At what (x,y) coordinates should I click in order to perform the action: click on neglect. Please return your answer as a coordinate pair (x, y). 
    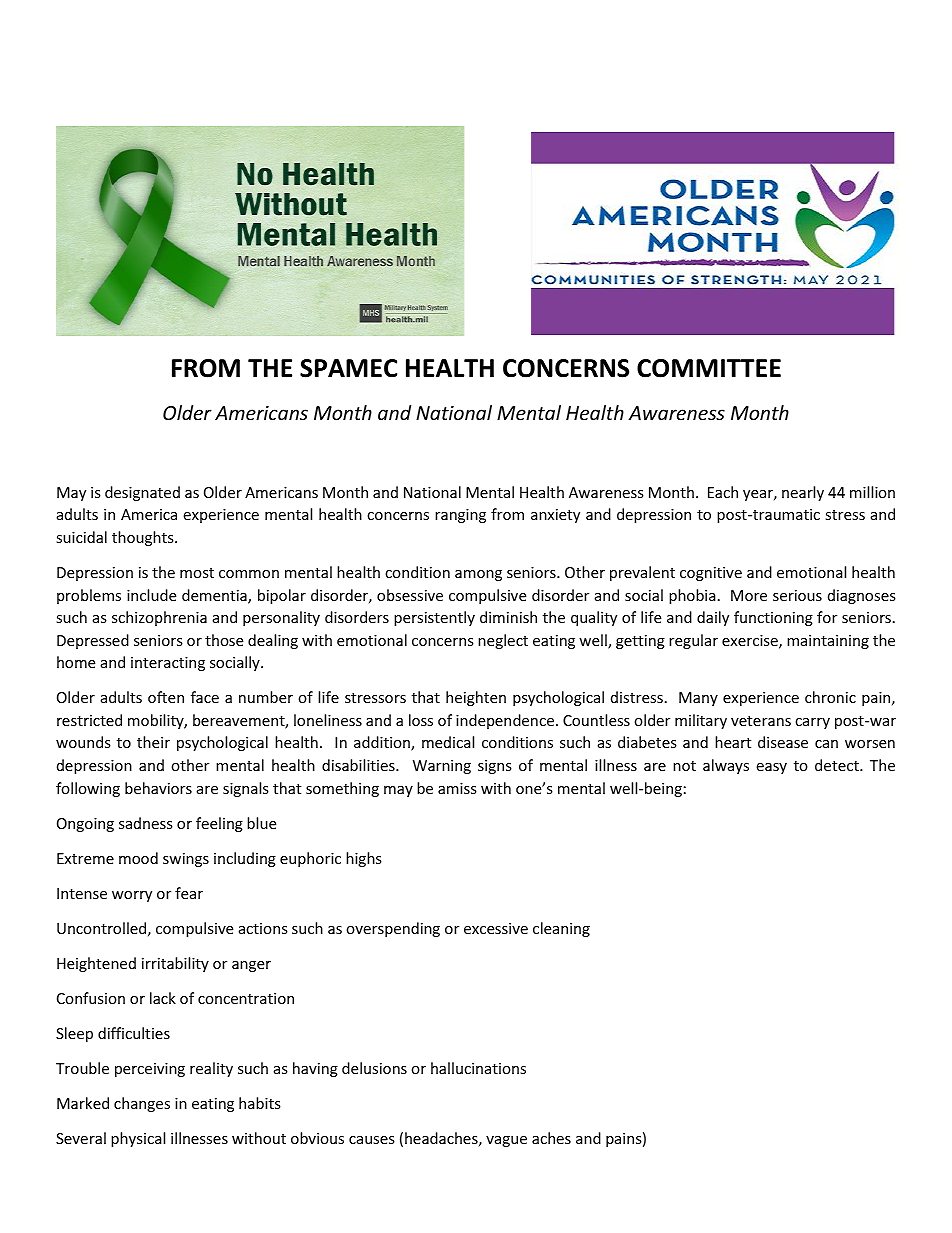
    Looking at the image, I should click on (503, 641).
